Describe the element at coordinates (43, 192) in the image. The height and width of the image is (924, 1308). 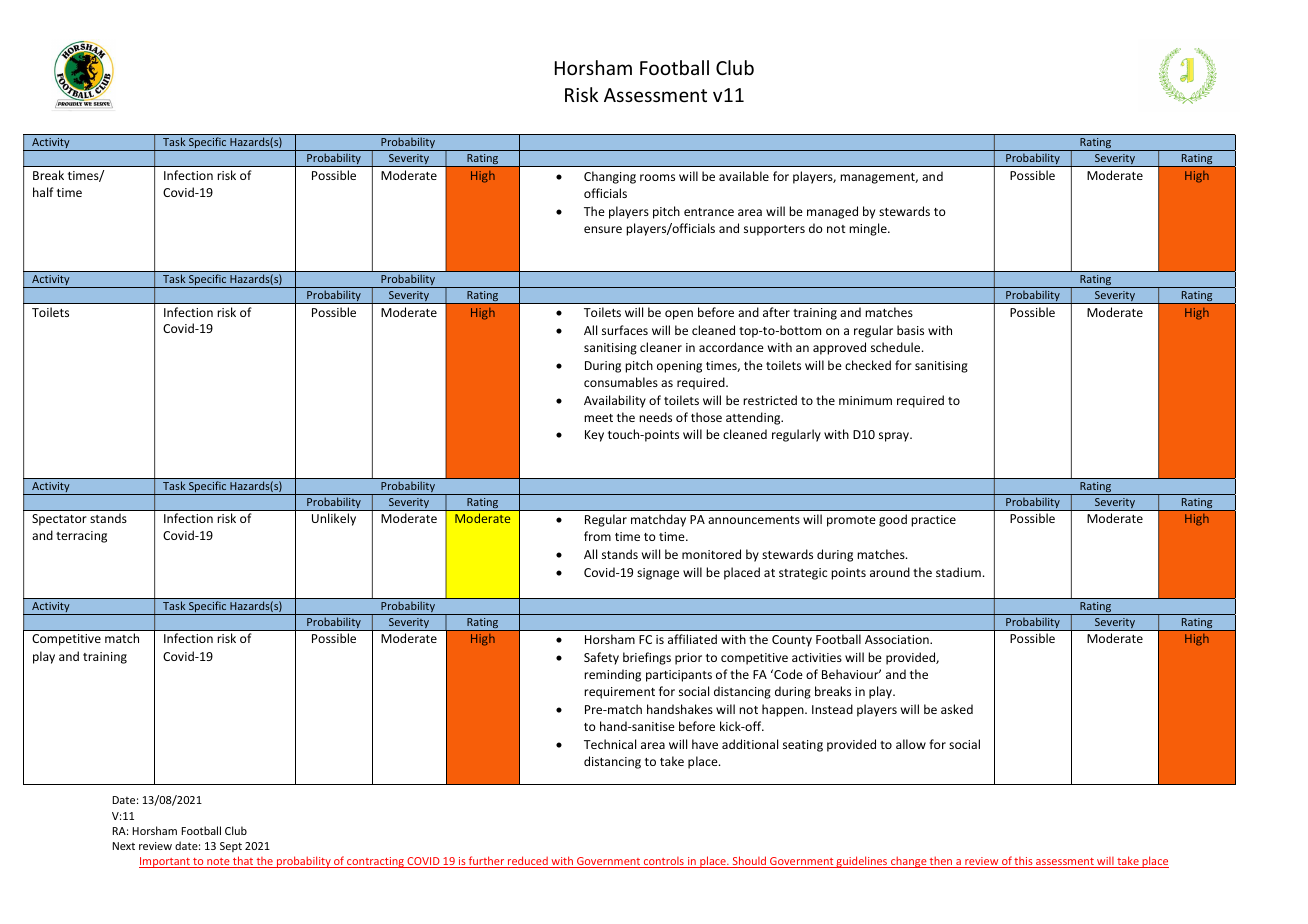
I see `half` at that location.
